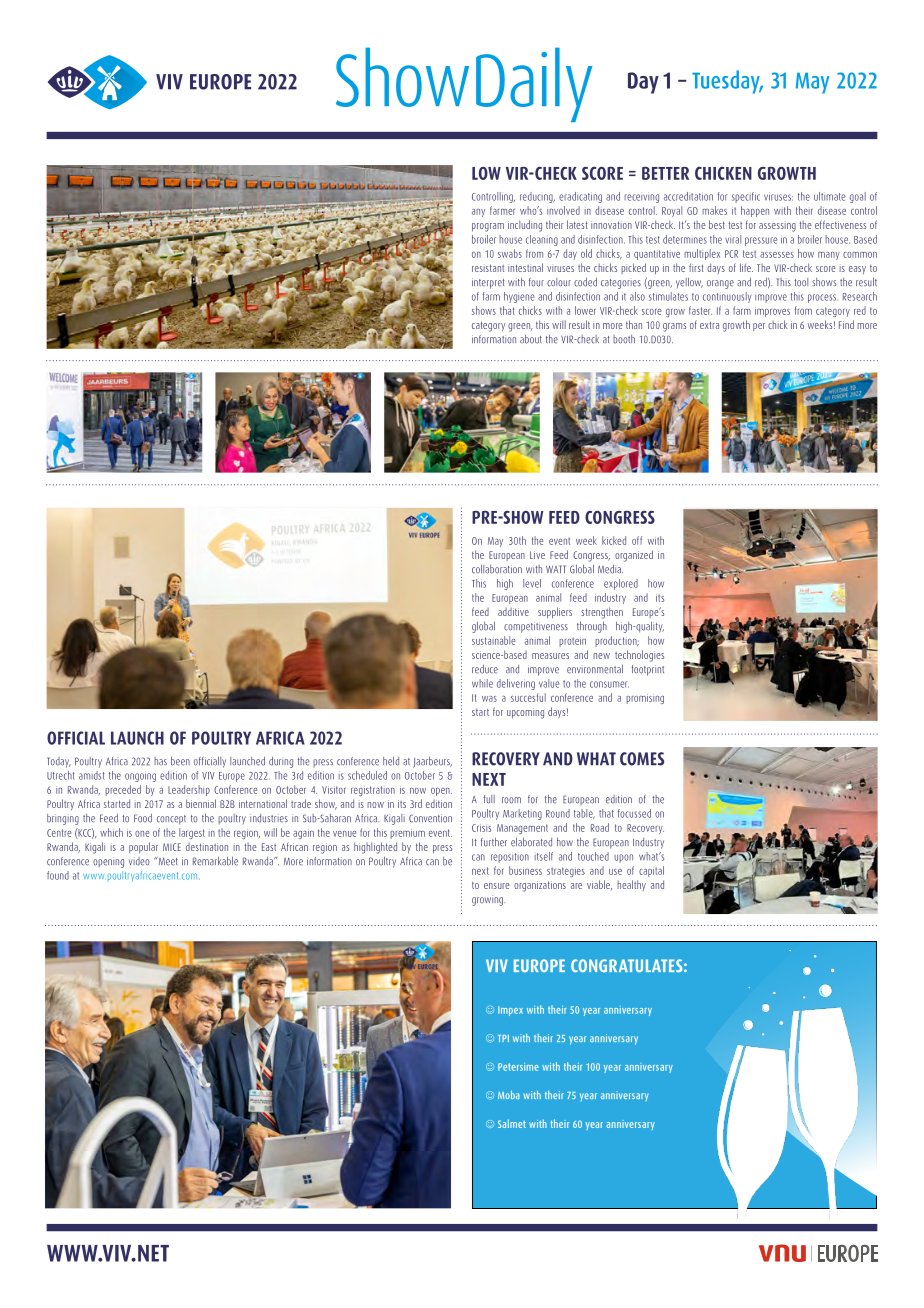 This page has width=924, height=1308. Describe the element at coordinates (537, 197) in the page. I see `reducing` at that location.
